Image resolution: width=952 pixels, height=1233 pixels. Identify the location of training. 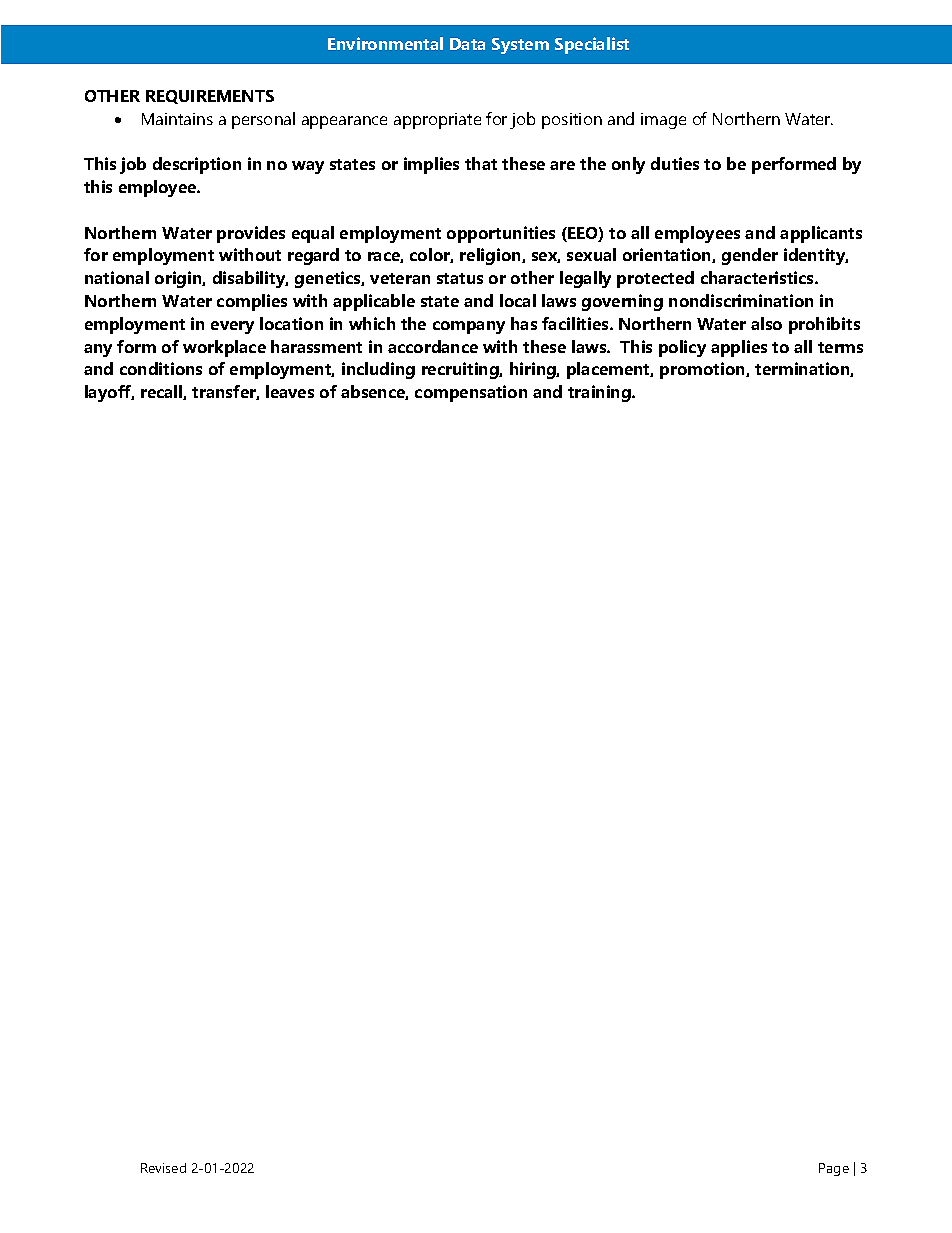
(600, 393).
